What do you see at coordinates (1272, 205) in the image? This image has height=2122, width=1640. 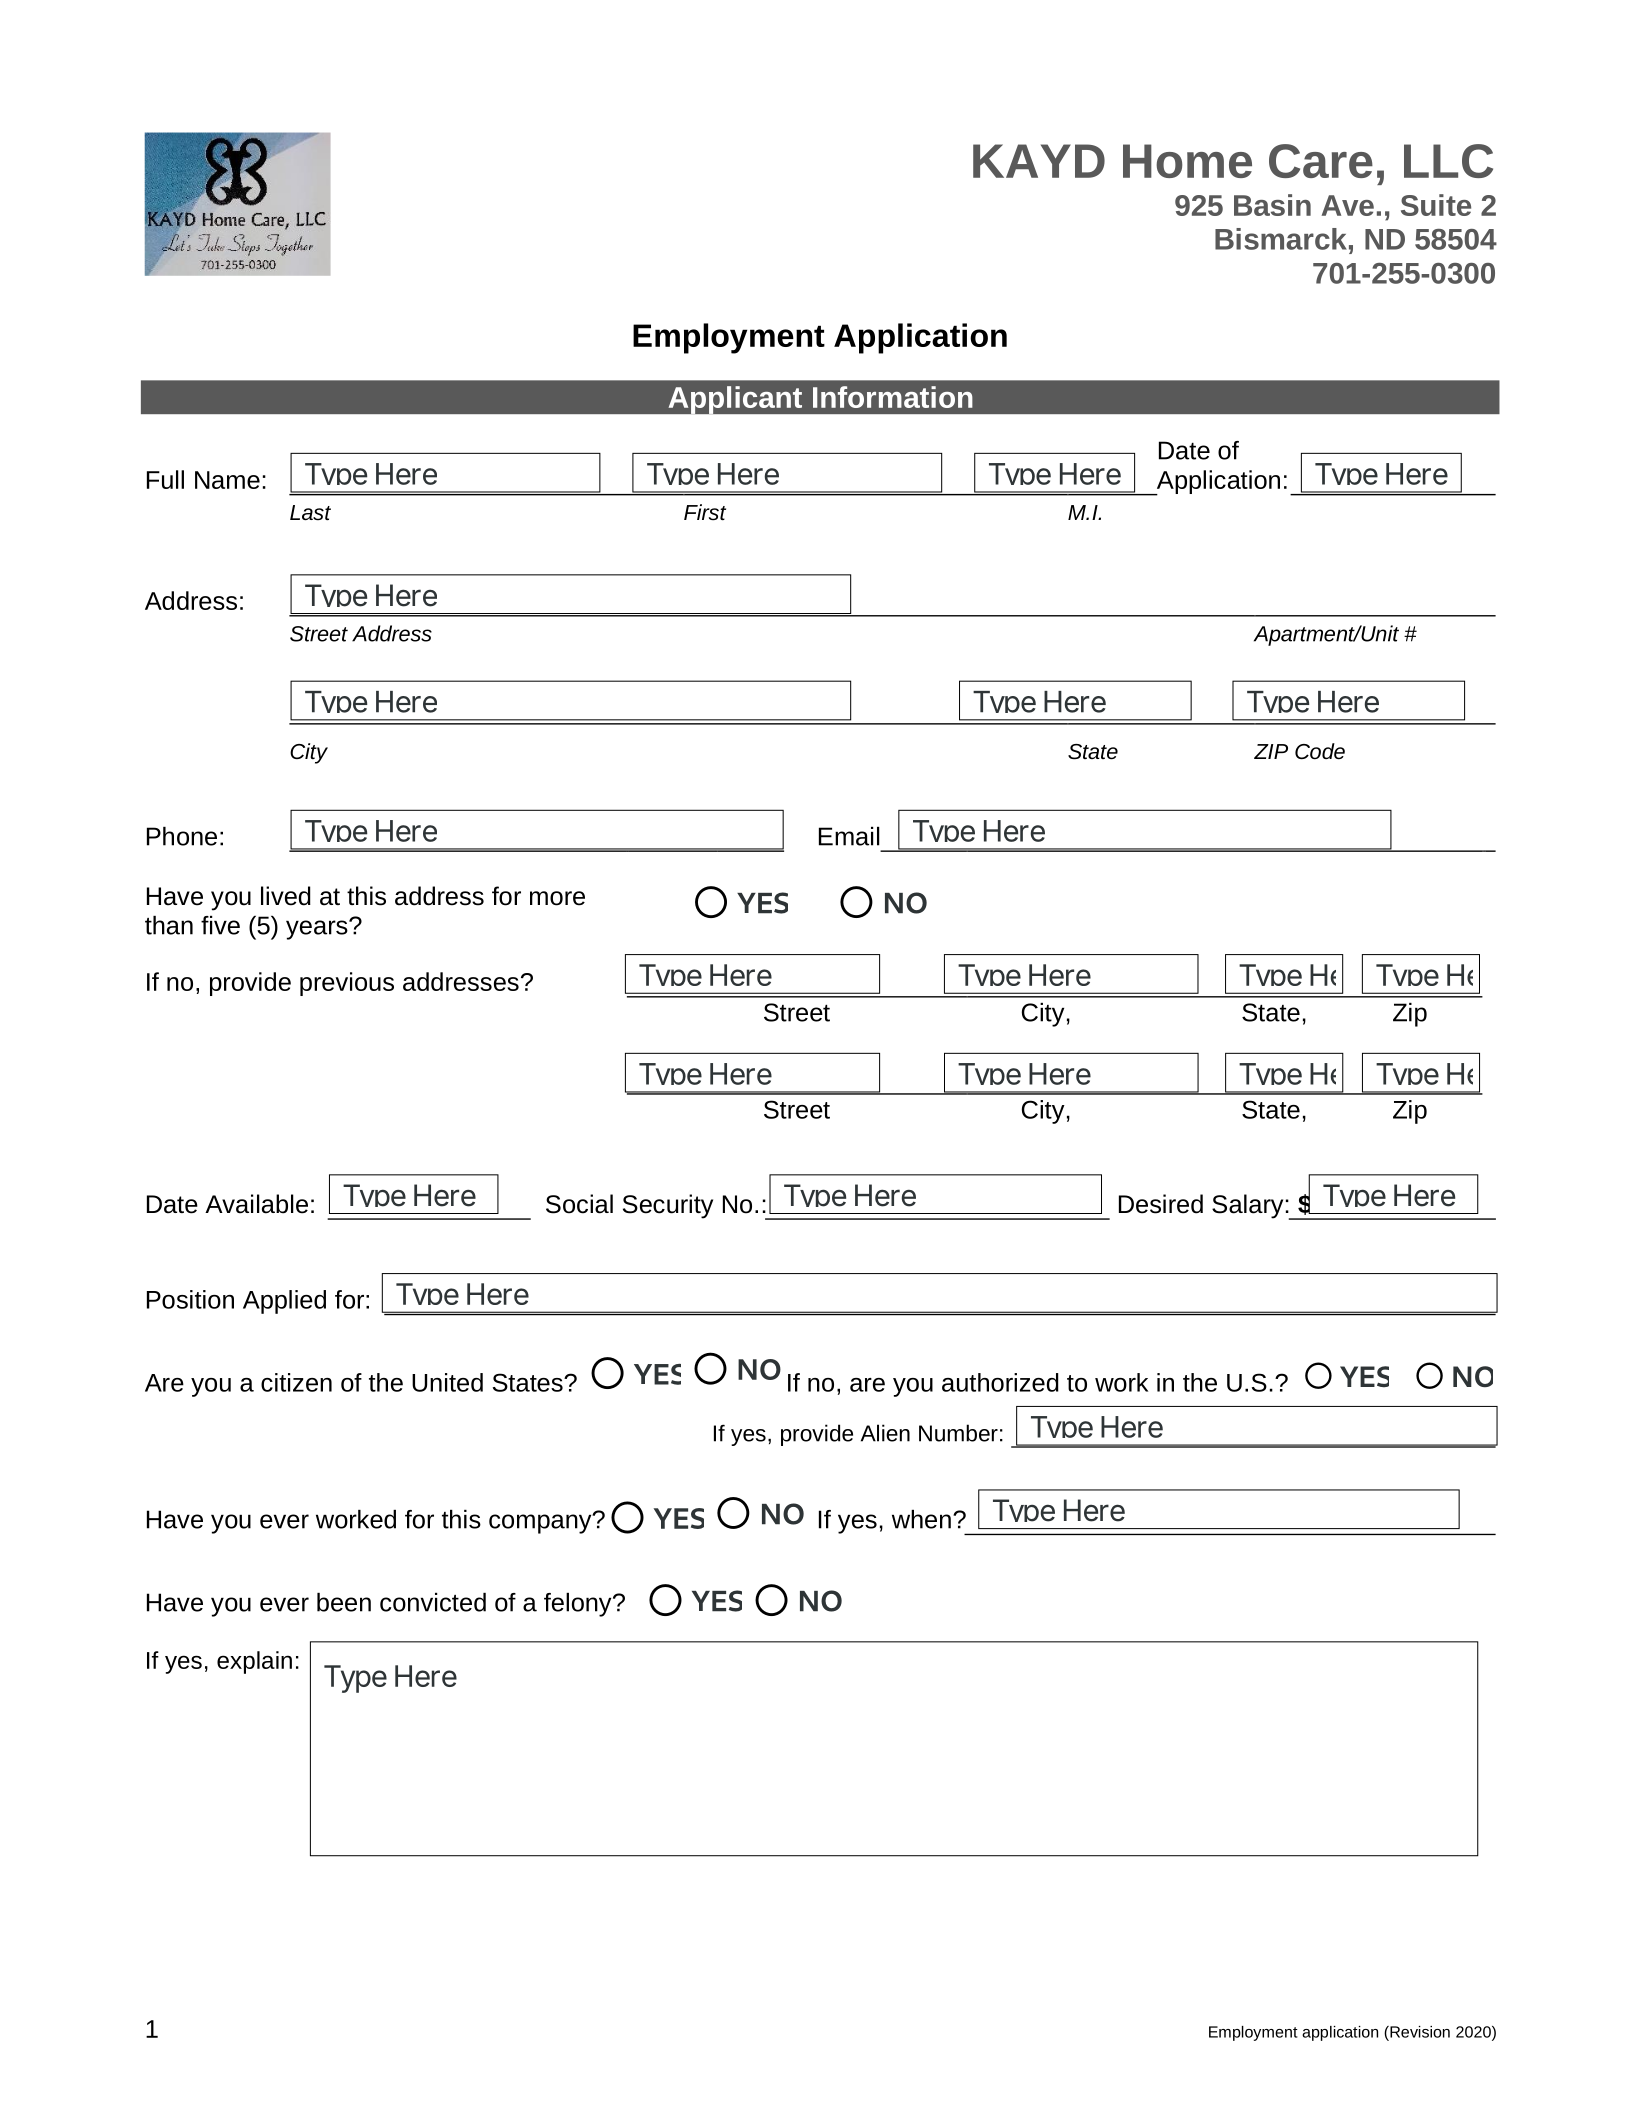 I see `Basin` at bounding box center [1272, 205].
